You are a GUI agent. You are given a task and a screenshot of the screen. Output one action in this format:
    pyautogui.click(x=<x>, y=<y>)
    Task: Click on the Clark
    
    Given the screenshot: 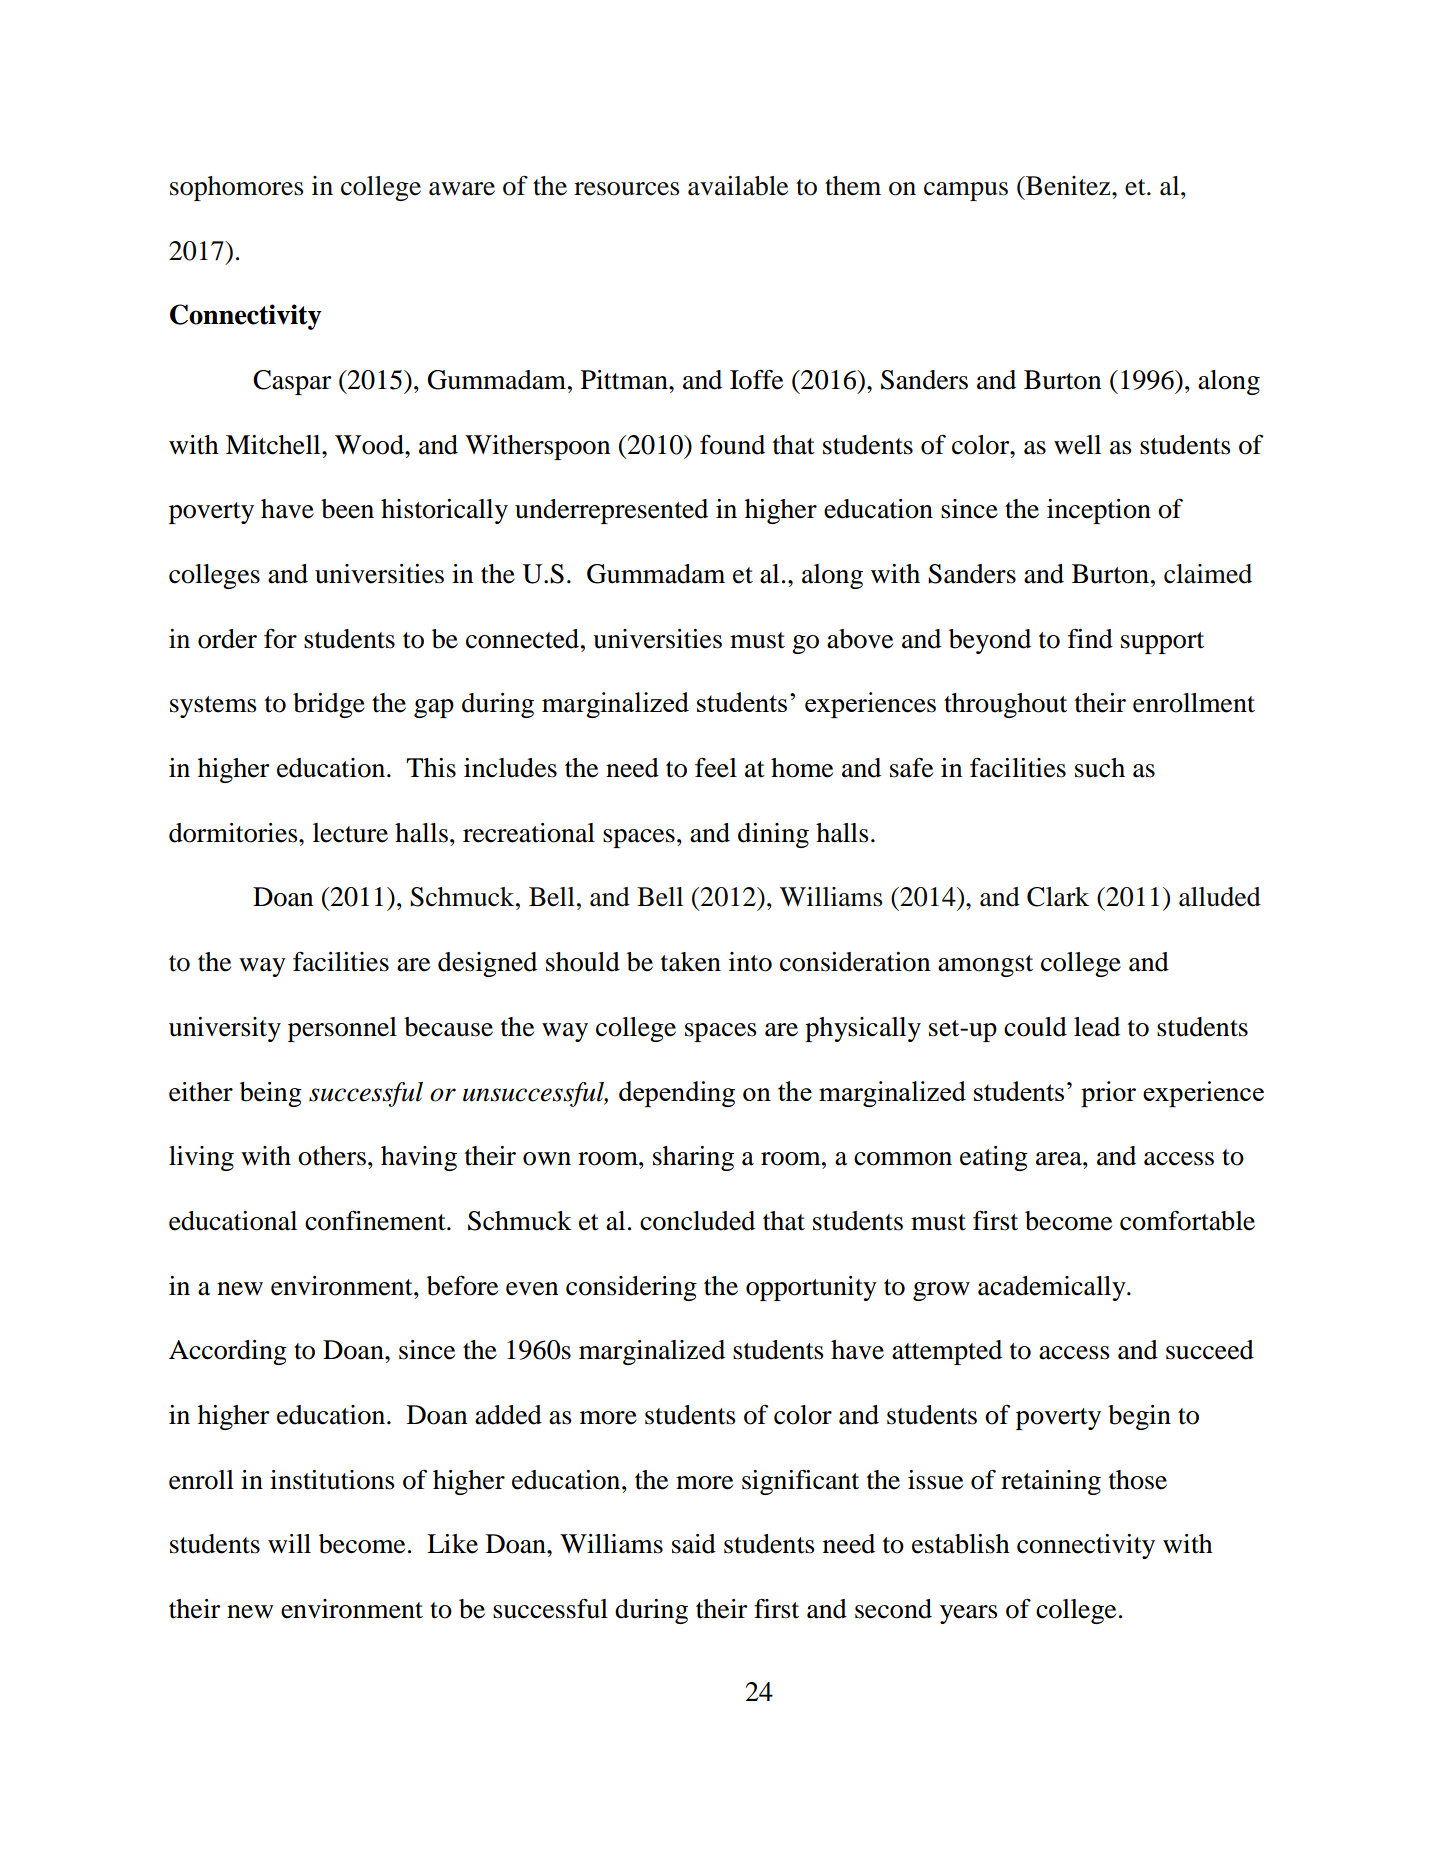 What is the action you would take?
    pyautogui.click(x=1058, y=897)
